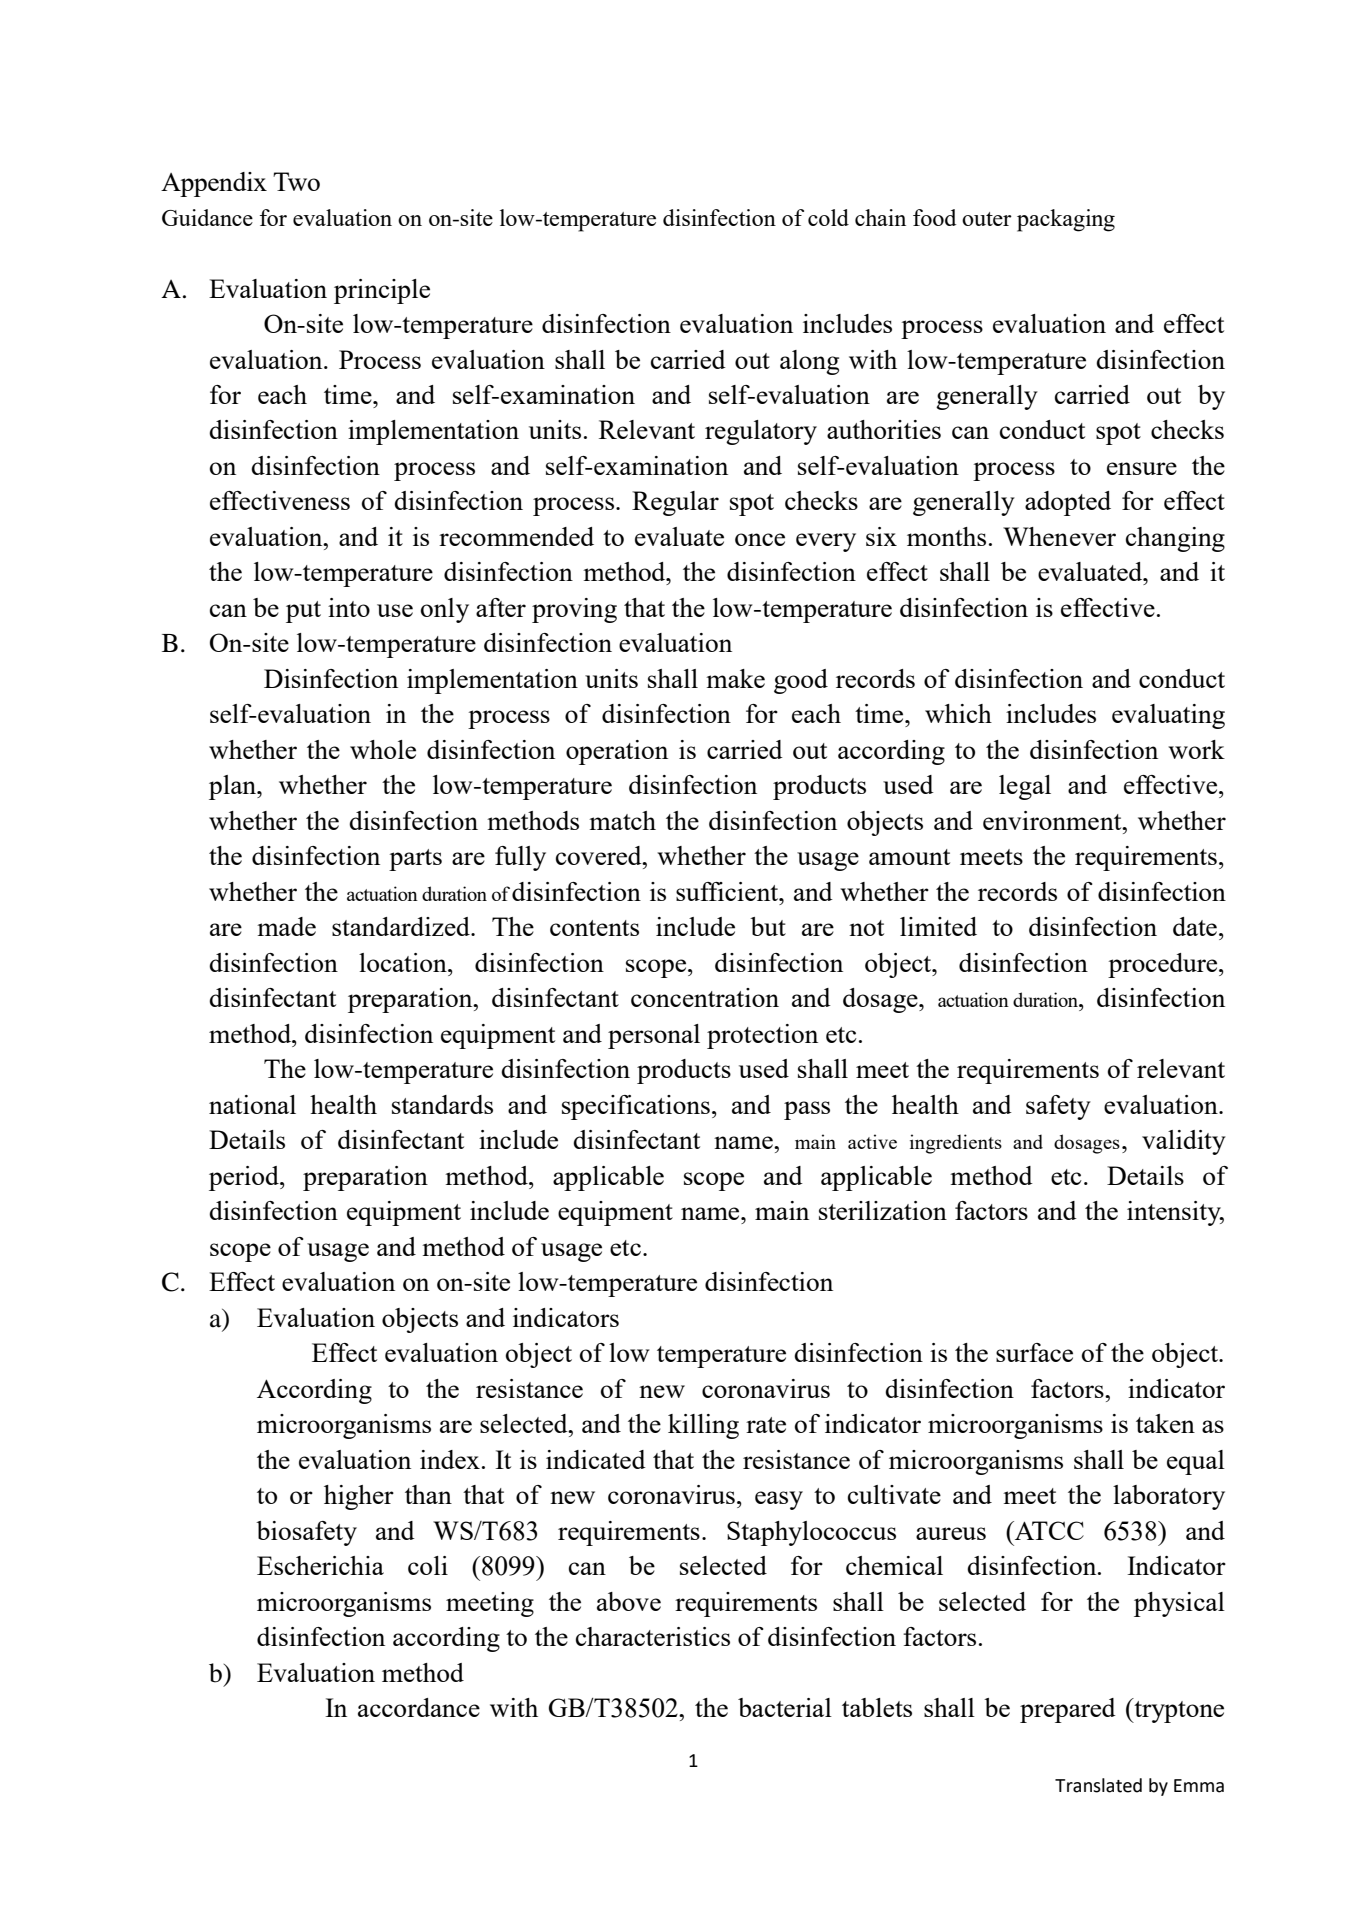 The height and width of the page is (1915, 1354). Describe the element at coordinates (419, 1707) in the page. I see `accordance` at that location.
